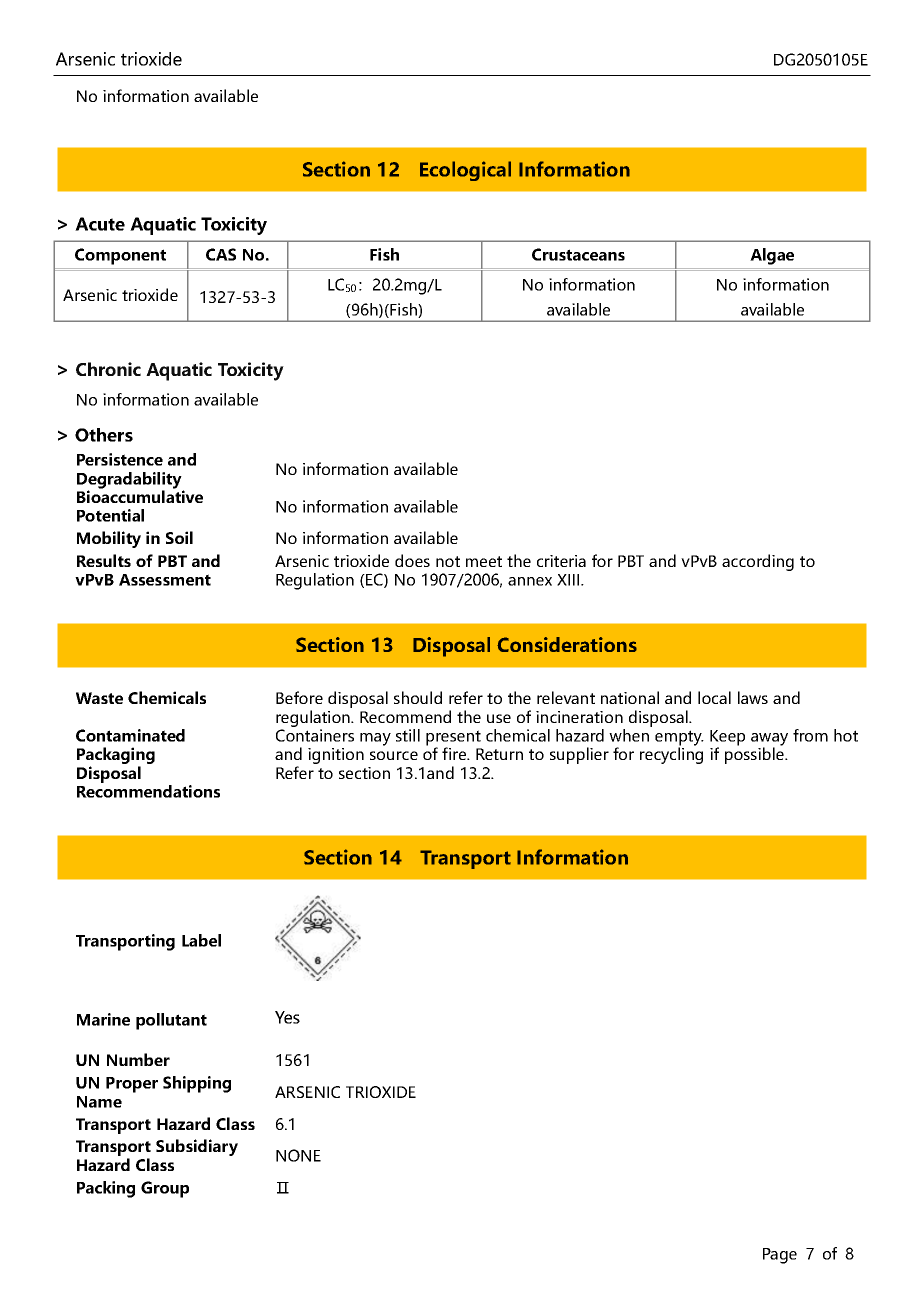 The image size is (924, 1308). I want to click on Algae, so click(772, 256).
